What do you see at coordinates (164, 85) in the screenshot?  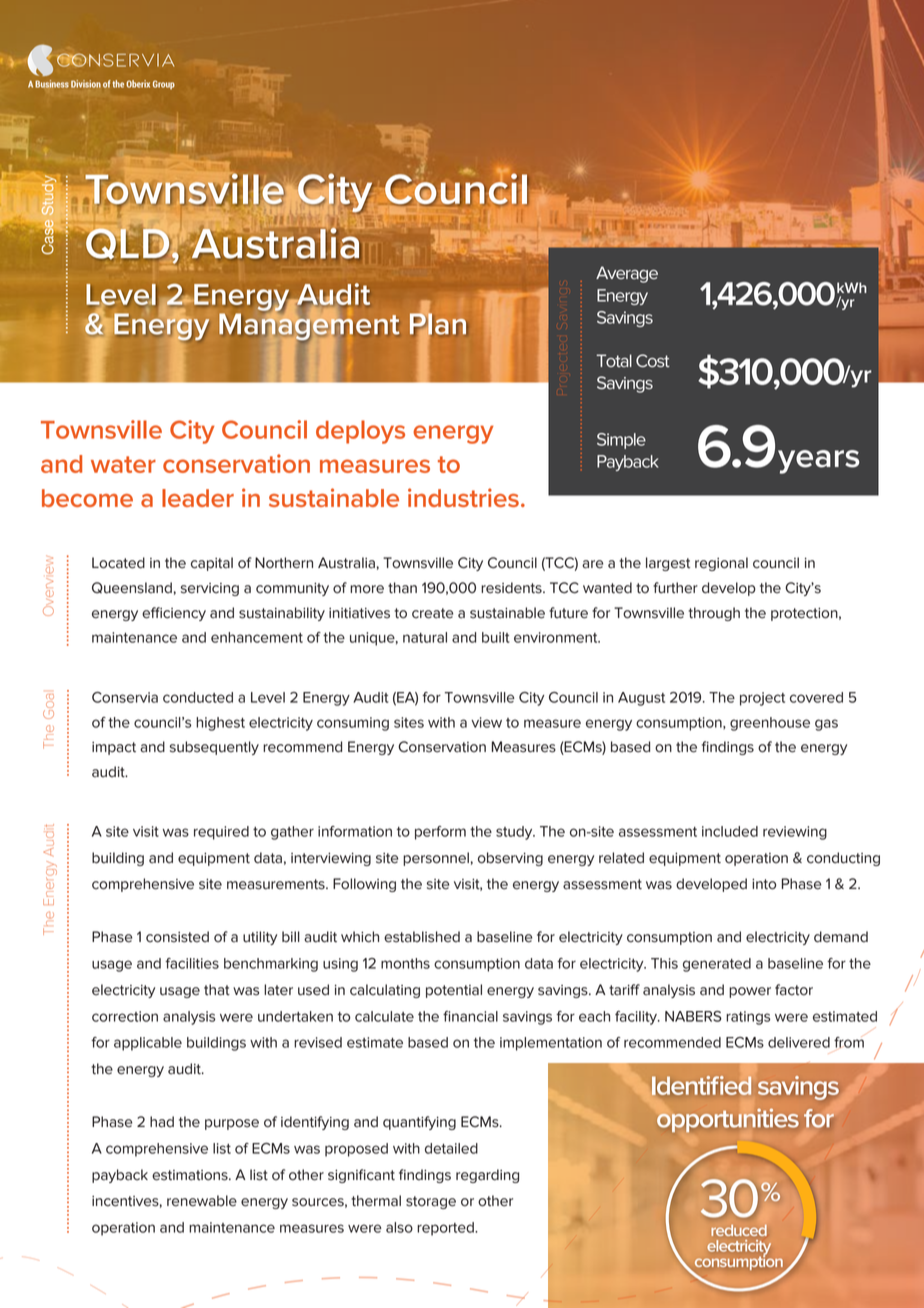 I see `Group` at bounding box center [164, 85].
